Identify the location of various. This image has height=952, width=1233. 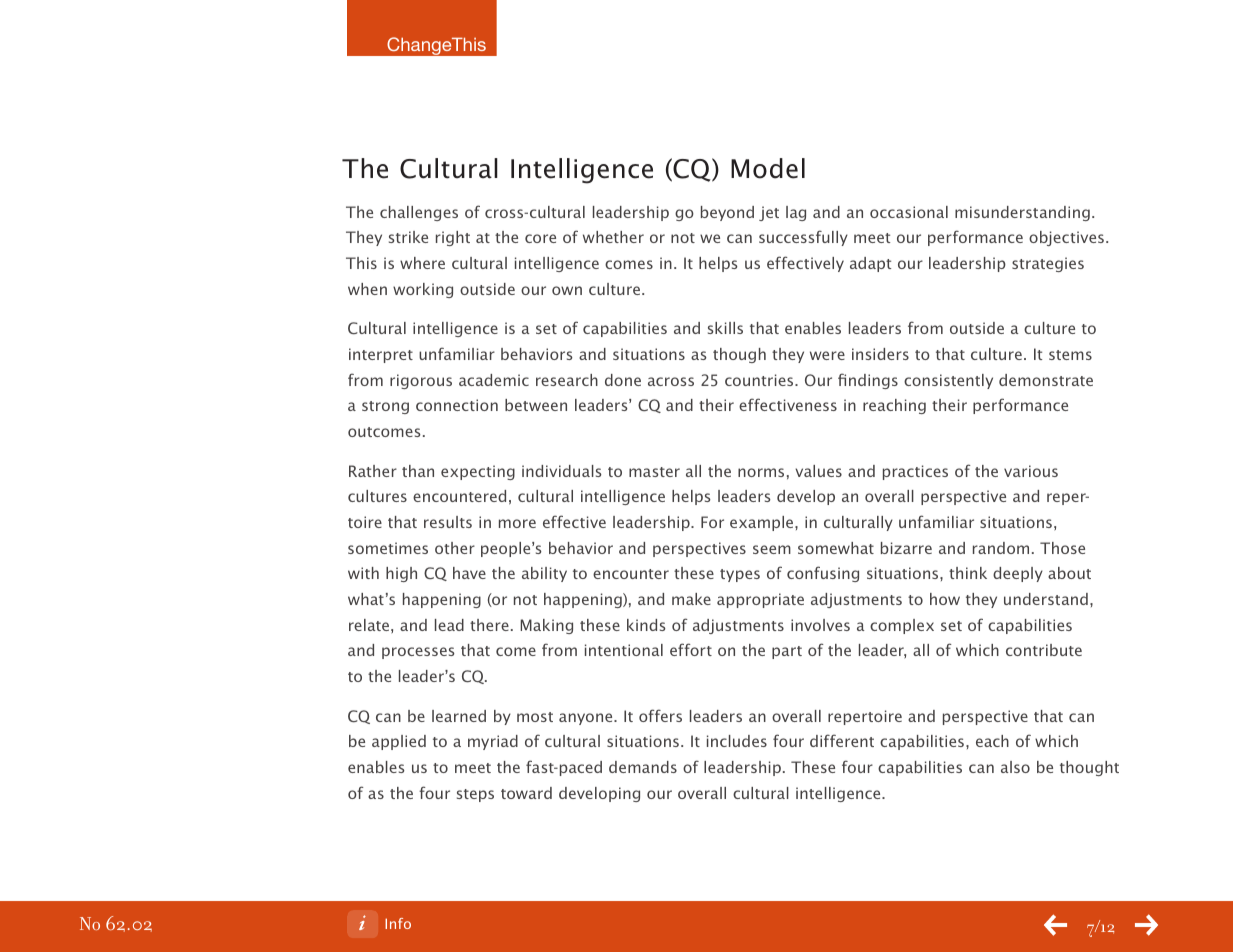
(1031, 471).
